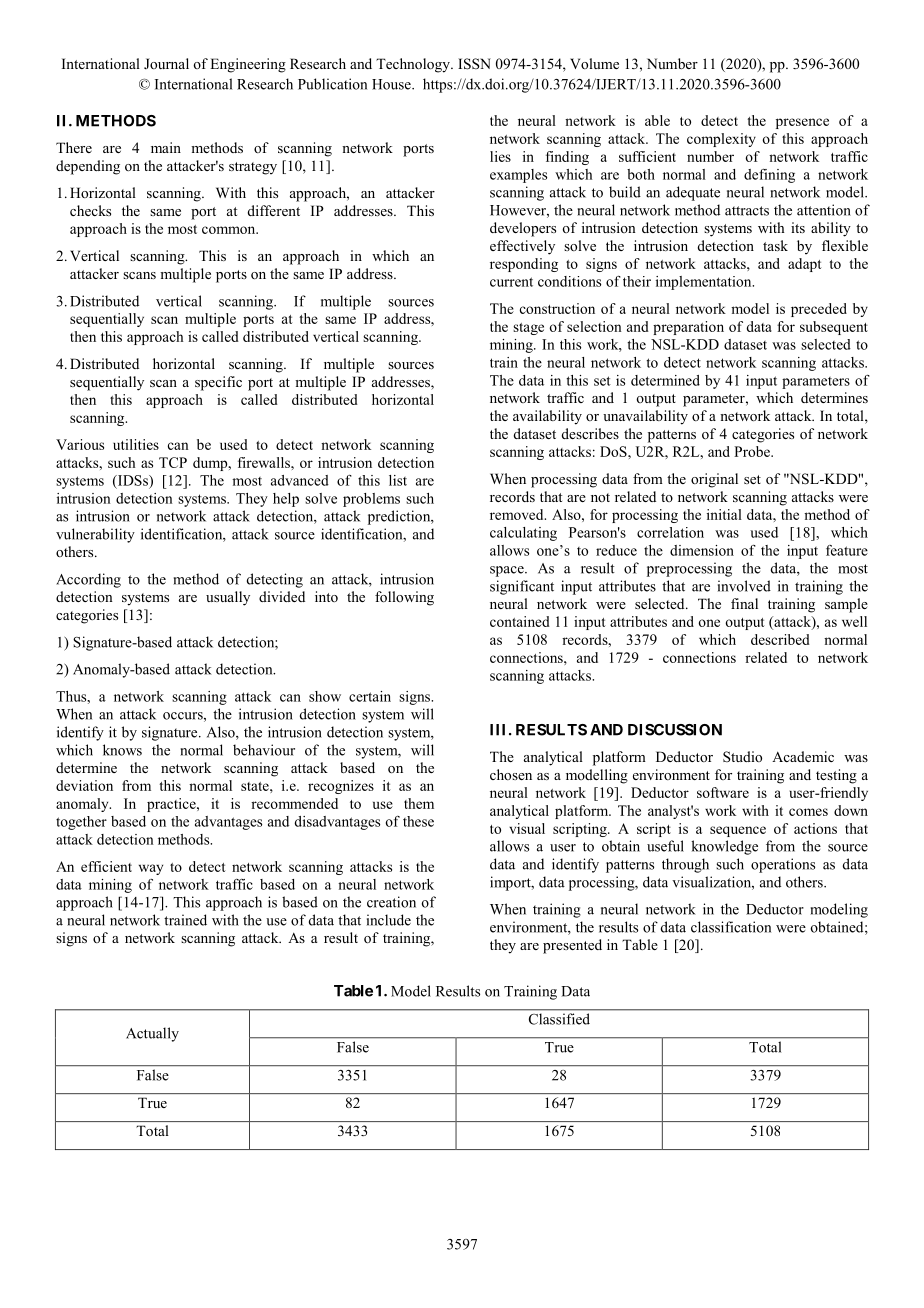  I want to click on specific, so click(218, 383).
